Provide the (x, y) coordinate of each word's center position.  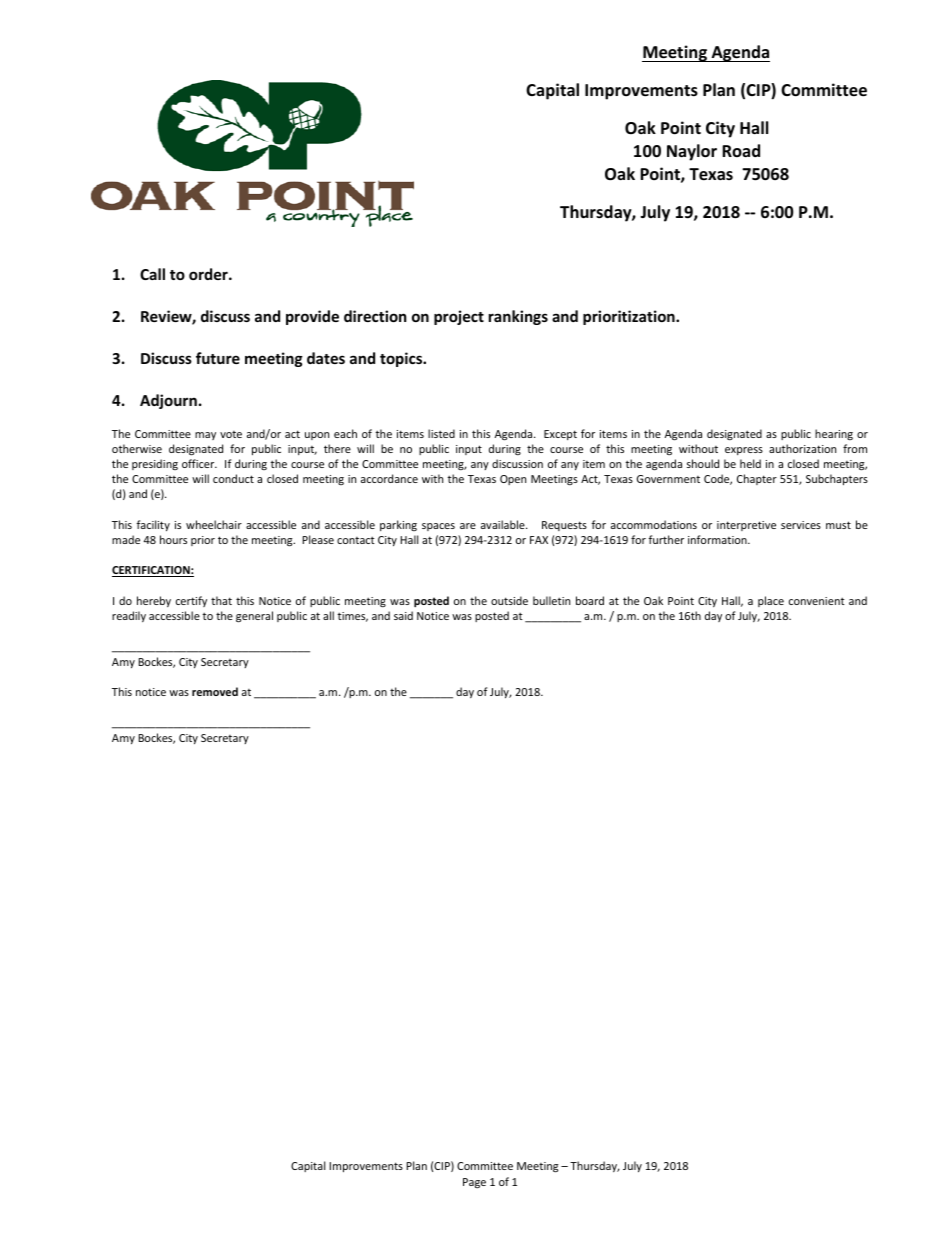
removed (215, 691)
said (403, 615)
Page (474, 1183)
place (771, 601)
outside (509, 600)
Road (741, 150)
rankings (518, 317)
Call (152, 274)
